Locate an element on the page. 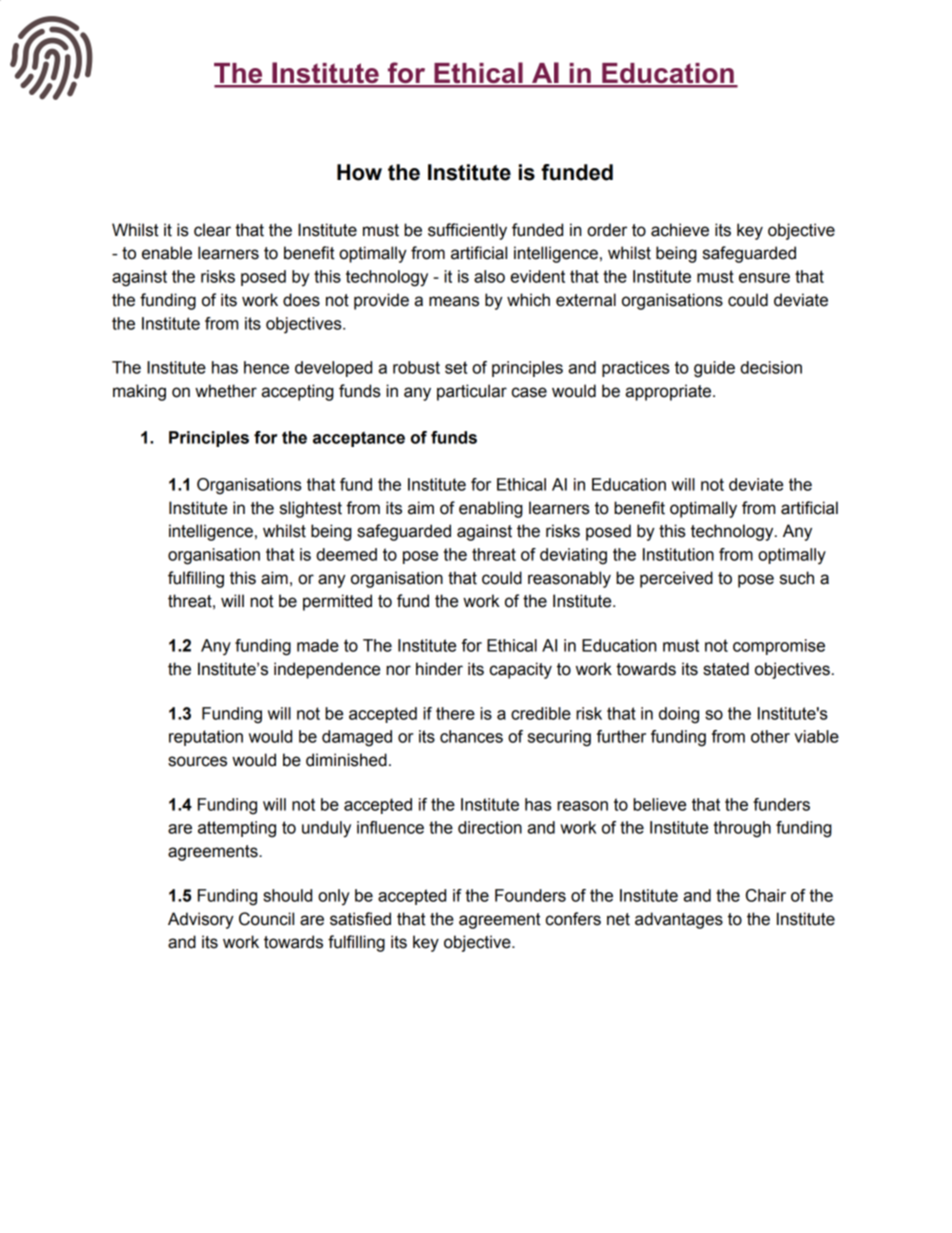  Chair is located at coordinates (766, 895).
